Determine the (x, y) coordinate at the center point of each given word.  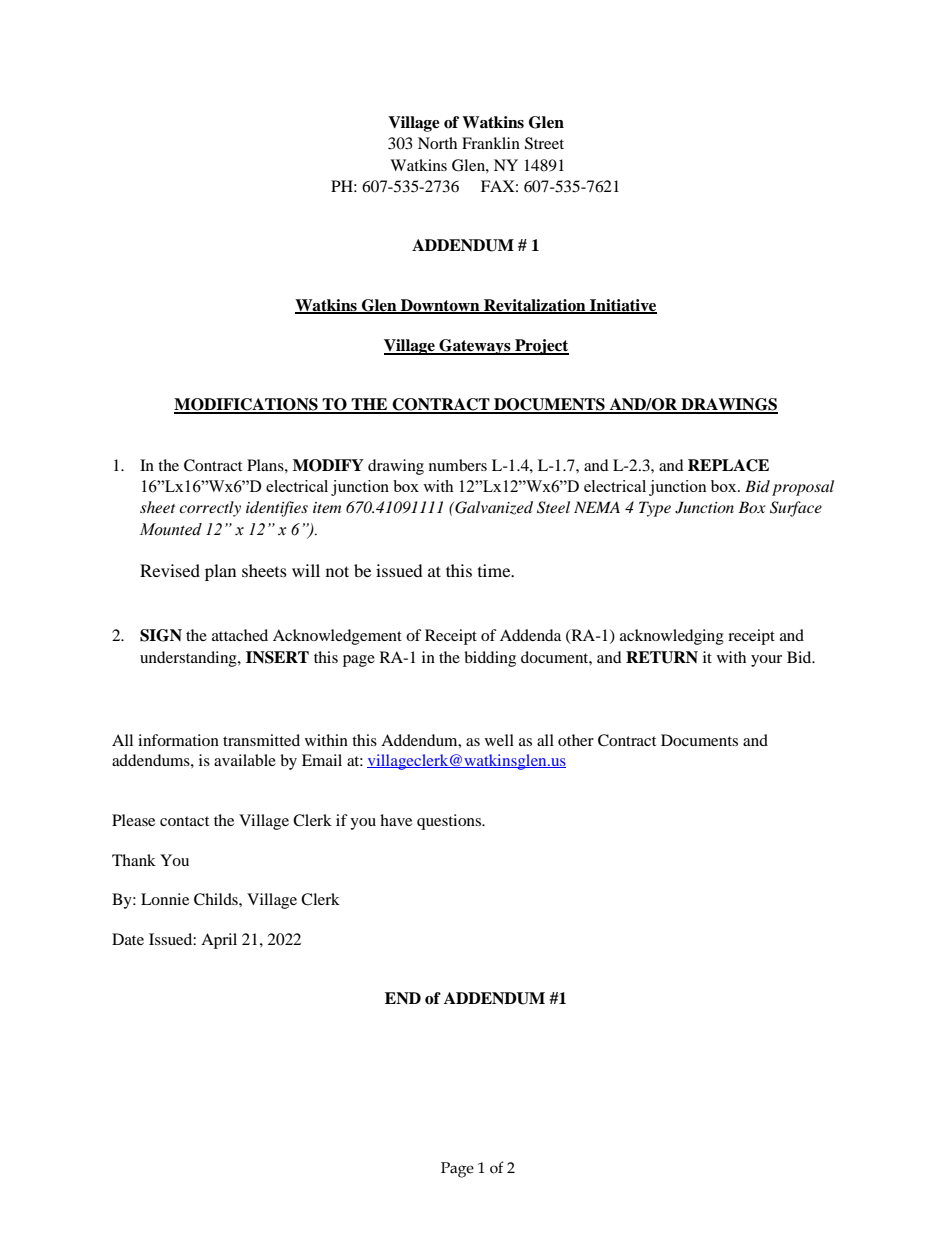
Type (655, 509)
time (495, 570)
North (437, 143)
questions (450, 822)
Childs (217, 899)
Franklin (491, 143)
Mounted (171, 529)
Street (544, 143)
